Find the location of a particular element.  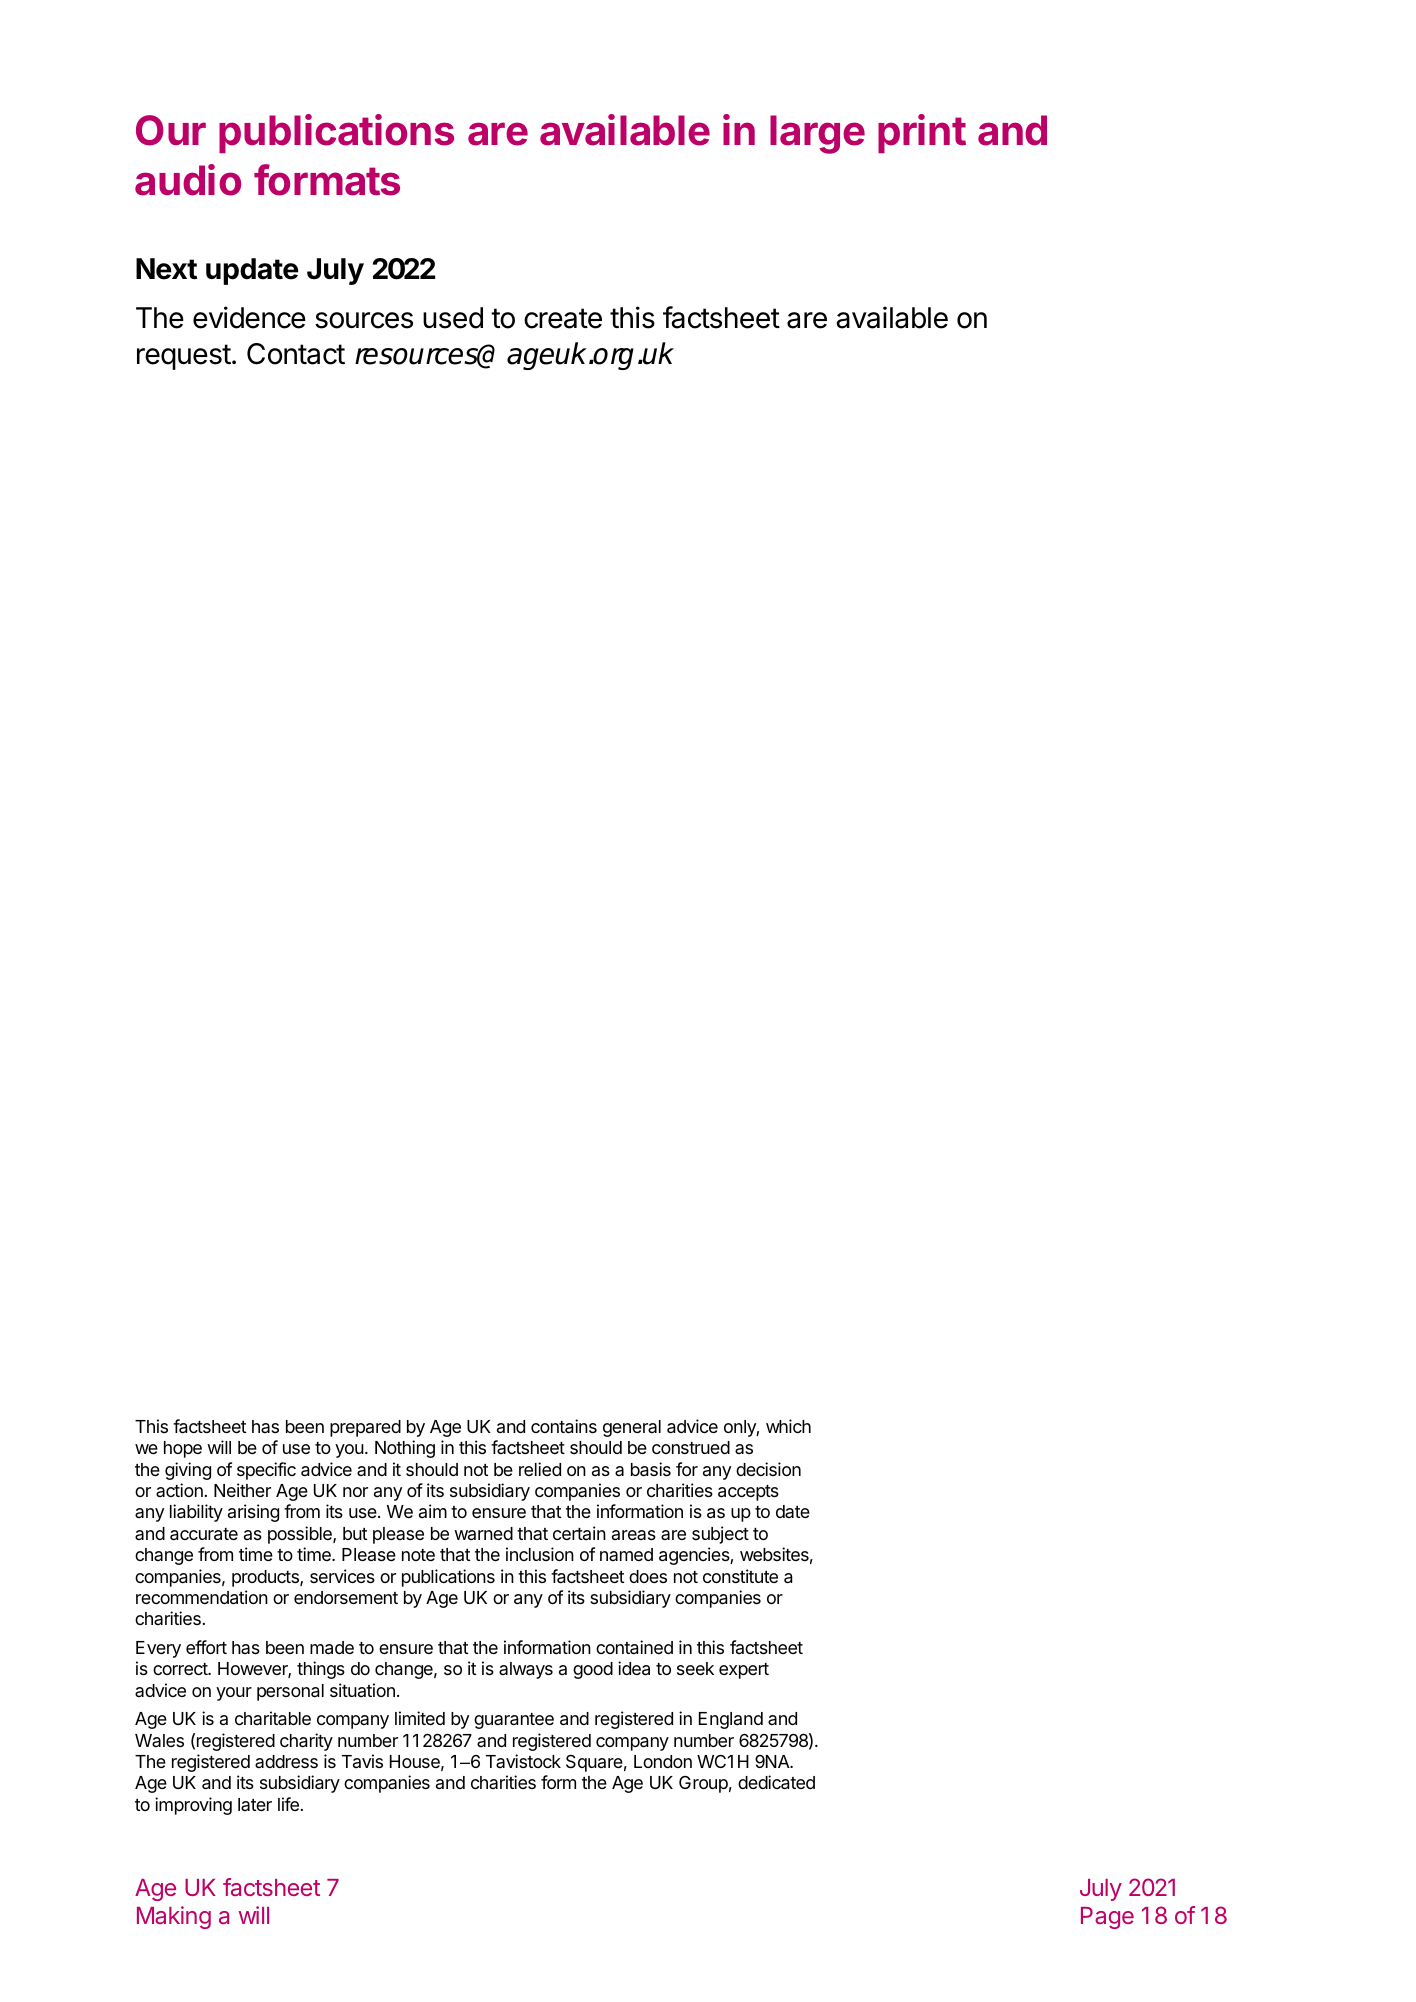

print is located at coordinates (922, 133).
